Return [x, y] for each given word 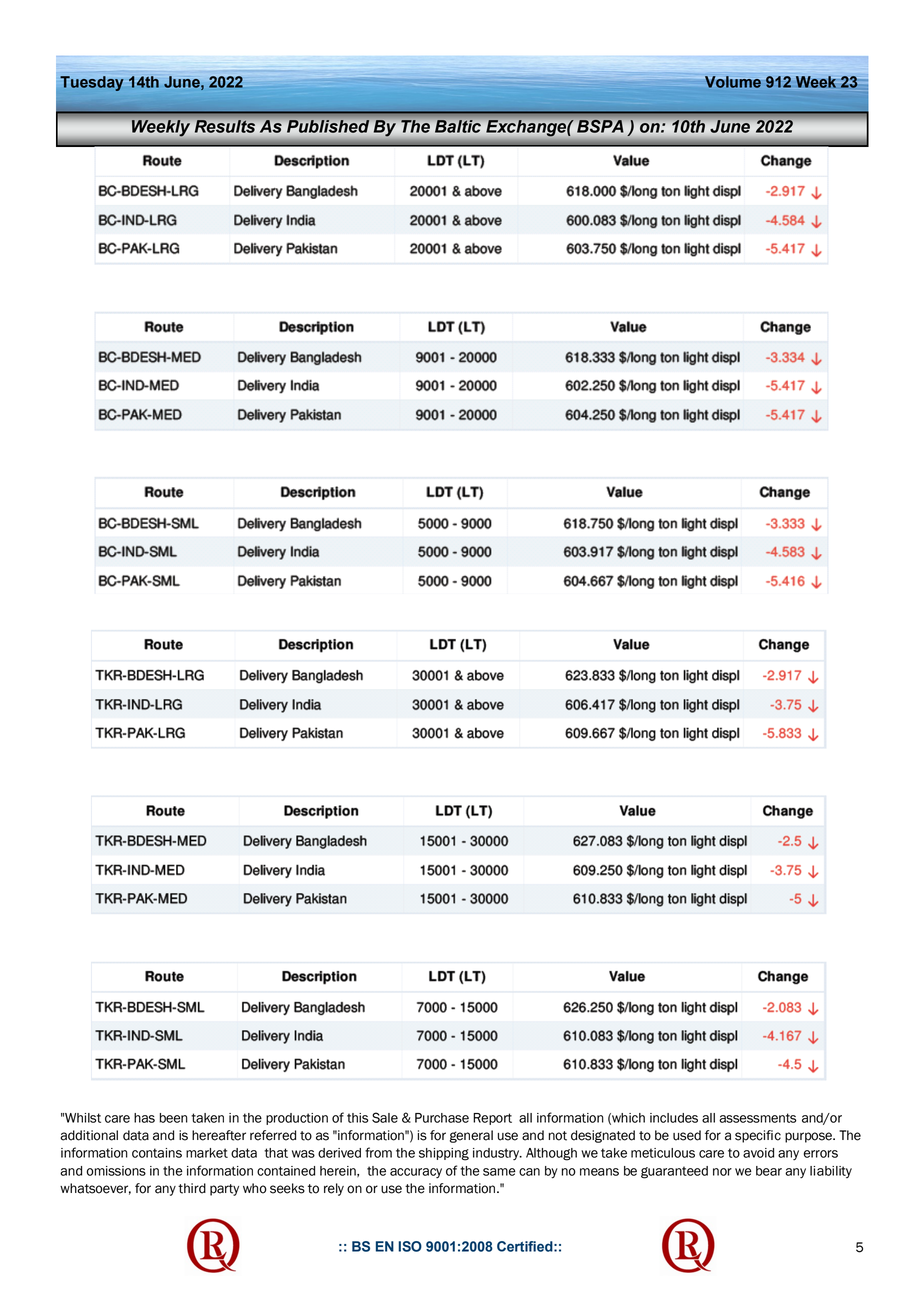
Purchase [442, 1118]
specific [758, 1136]
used [687, 1135]
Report [492, 1119]
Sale [385, 1117]
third [192, 1188]
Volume [732, 82]
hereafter [219, 1135]
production [297, 1119]
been [173, 1118]
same [499, 1172]
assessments [758, 1118]
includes [674, 1118]
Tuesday [92, 83]
